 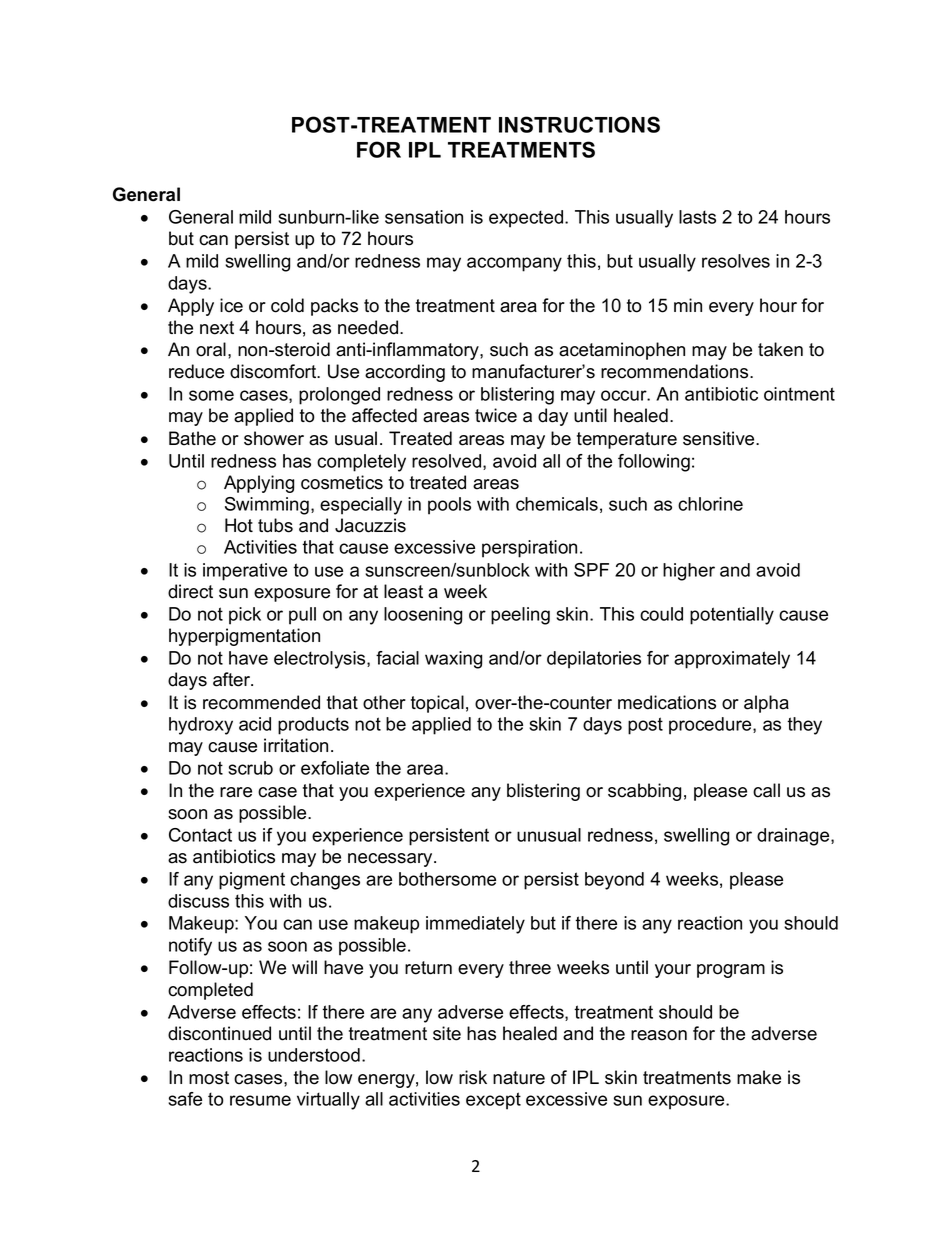 I want to click on pick, so click(x=245, y=616).
